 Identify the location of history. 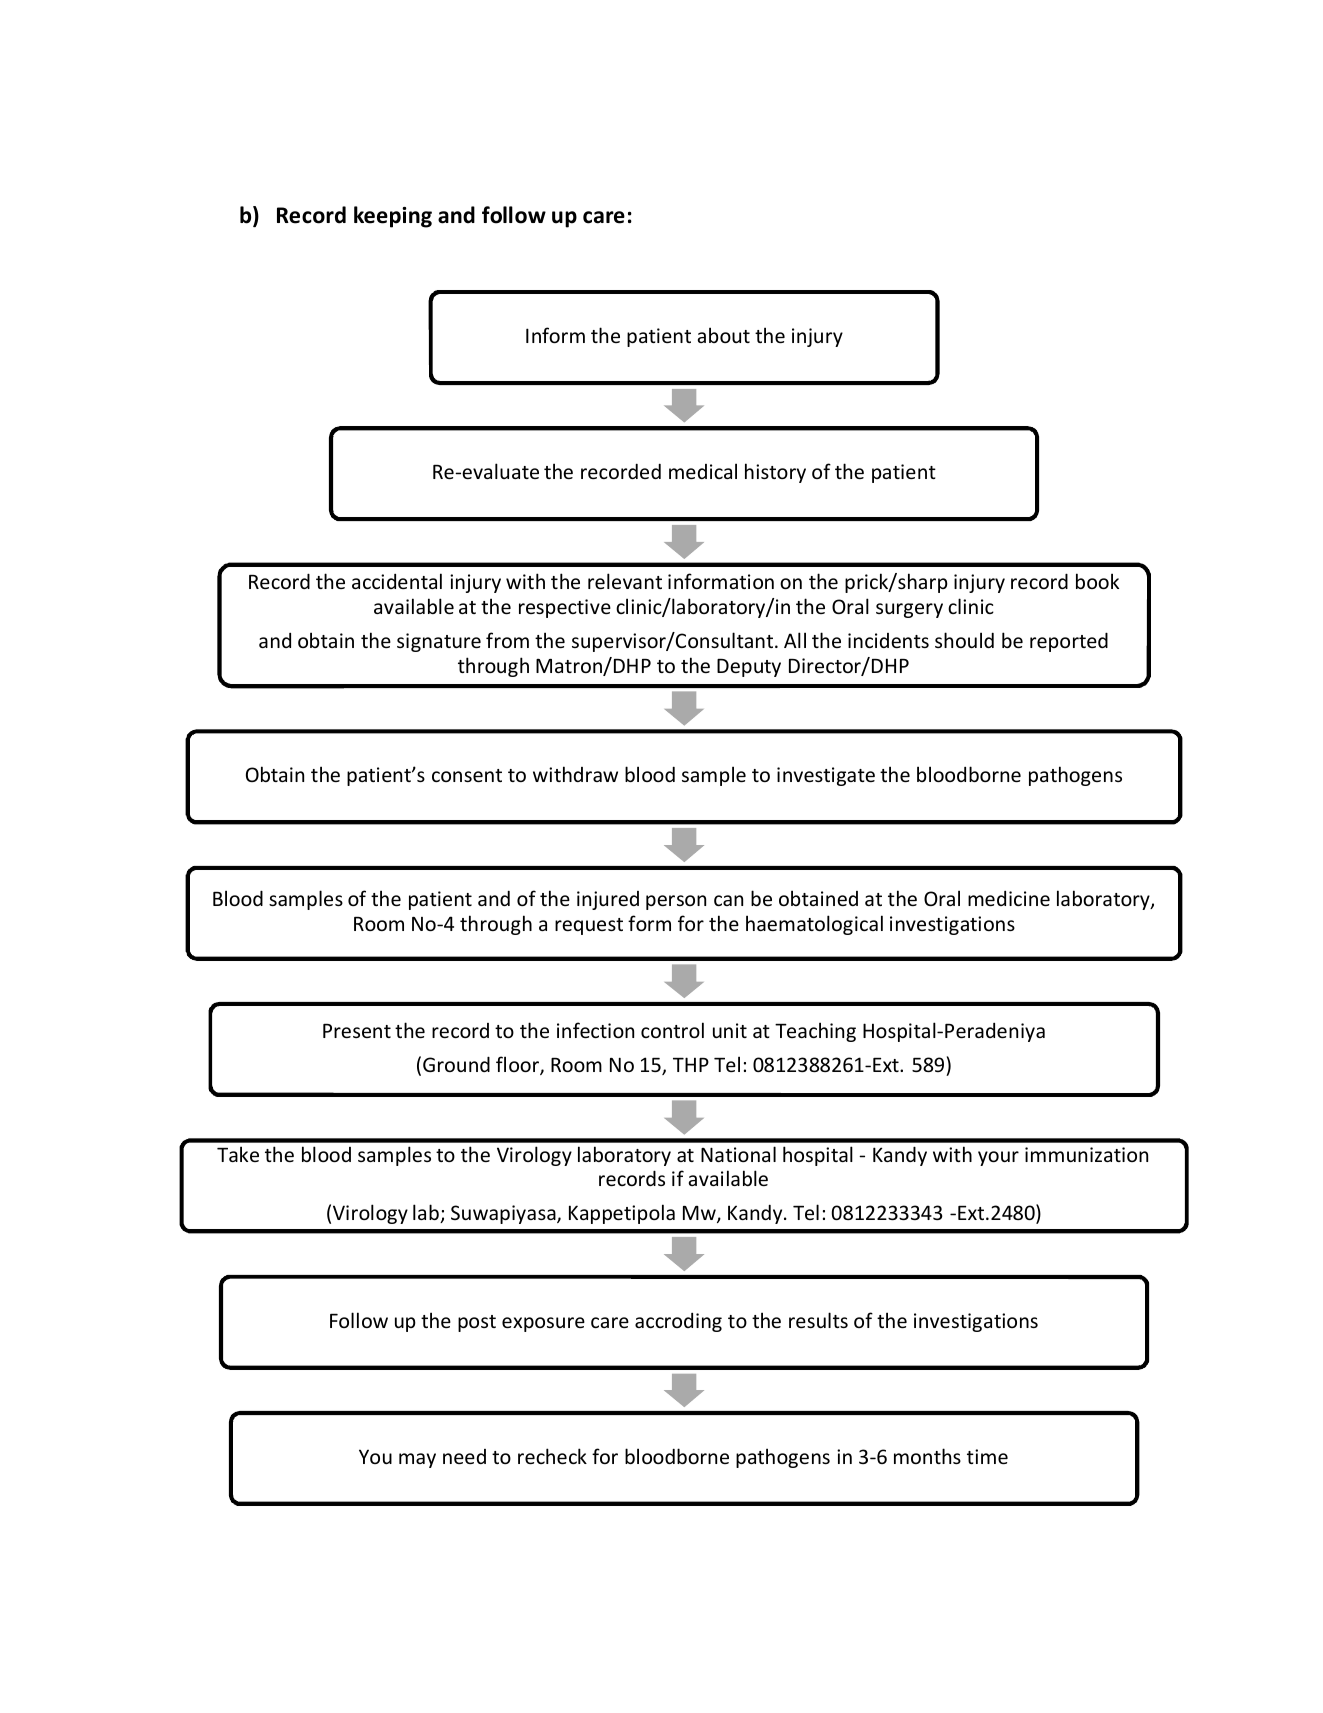
(775, 473).
